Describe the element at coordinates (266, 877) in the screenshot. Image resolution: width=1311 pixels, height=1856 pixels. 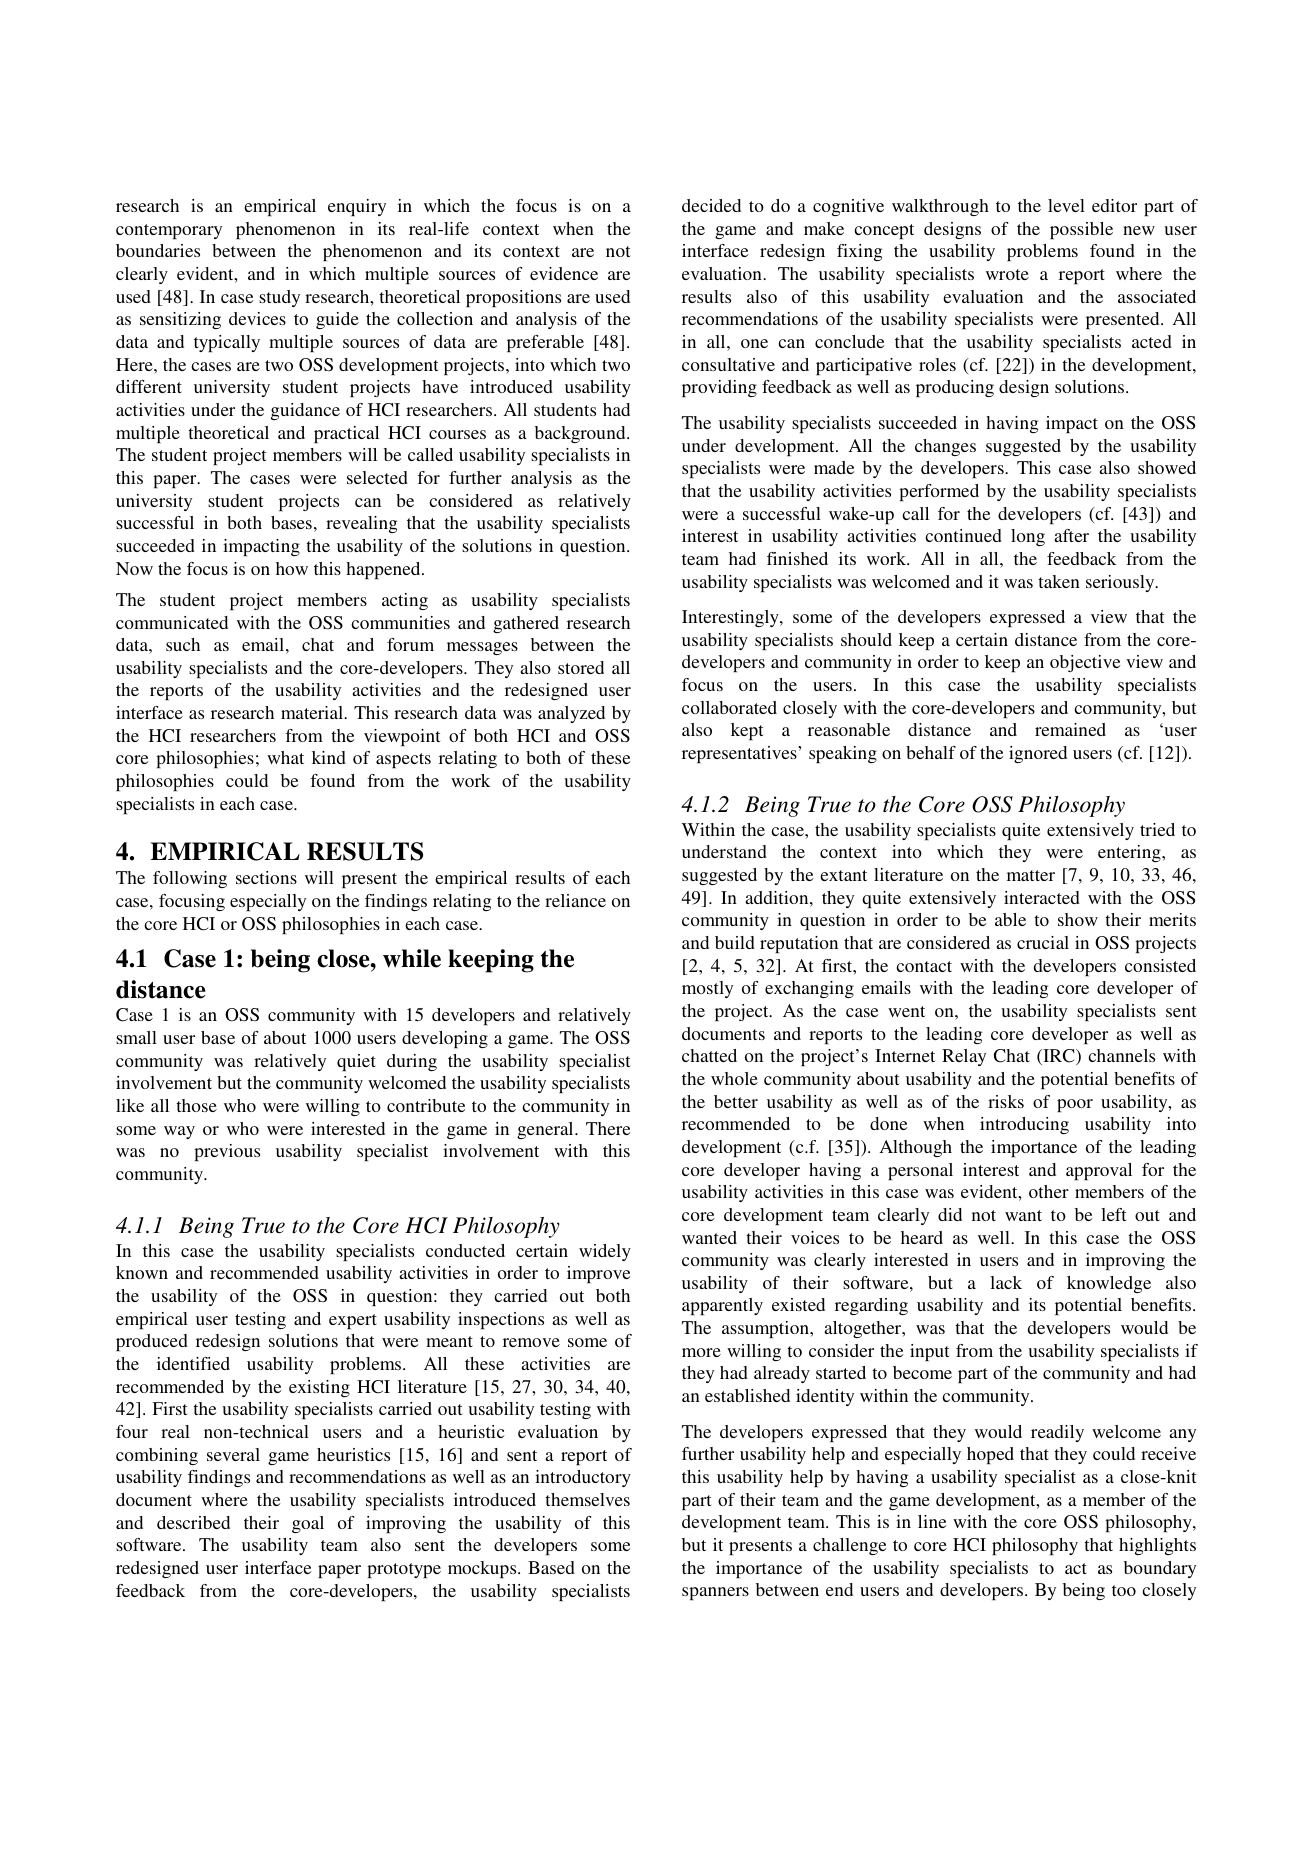
I see `sections` at that location.
